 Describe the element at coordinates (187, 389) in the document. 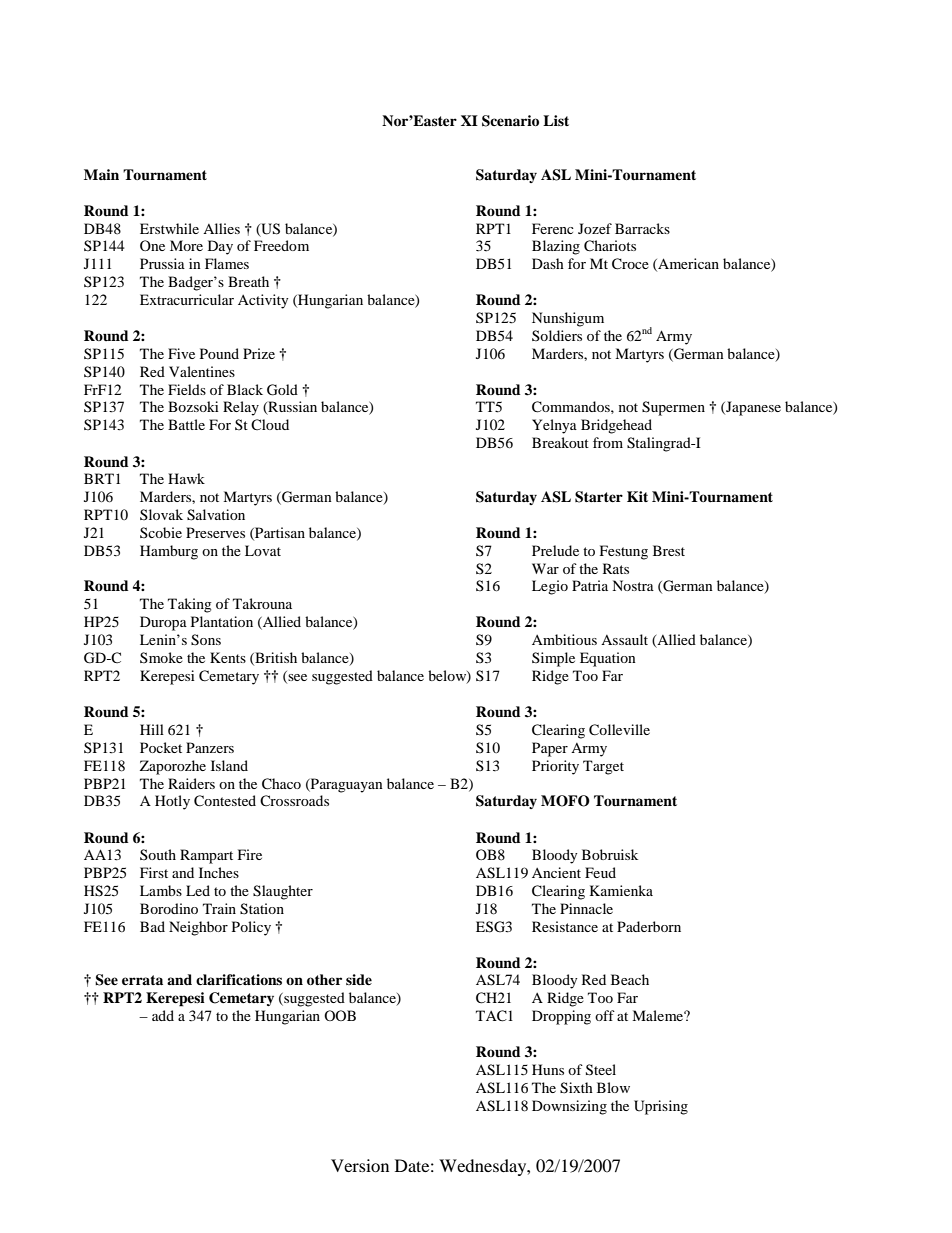

I see `Fields` at that location.
